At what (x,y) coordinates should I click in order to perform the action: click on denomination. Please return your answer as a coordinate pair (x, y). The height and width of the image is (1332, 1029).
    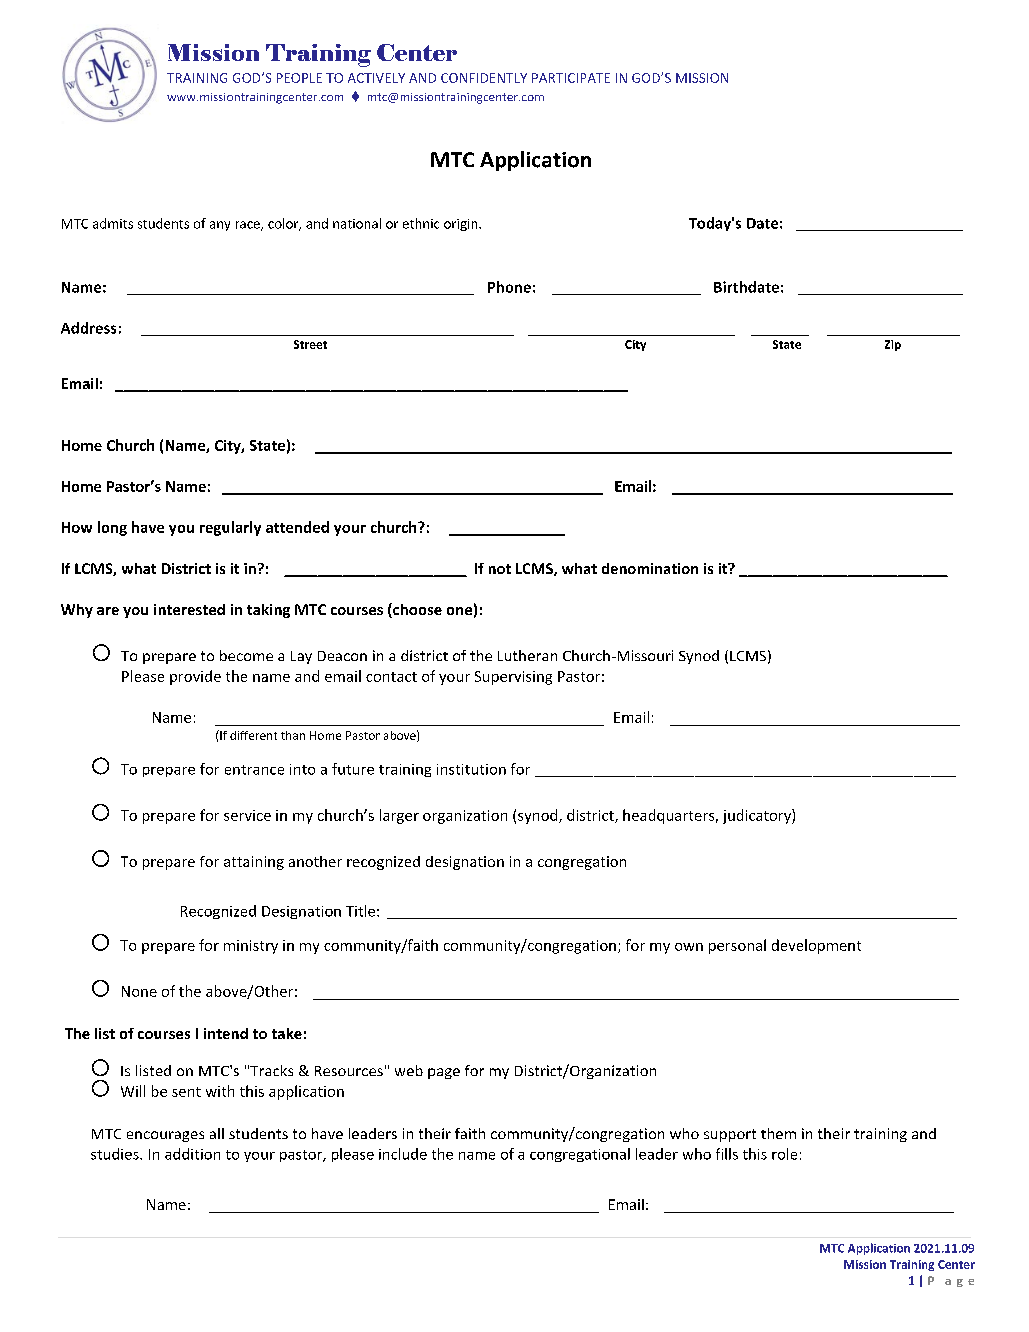
    Looking at the image, I should click on (650, 568).
